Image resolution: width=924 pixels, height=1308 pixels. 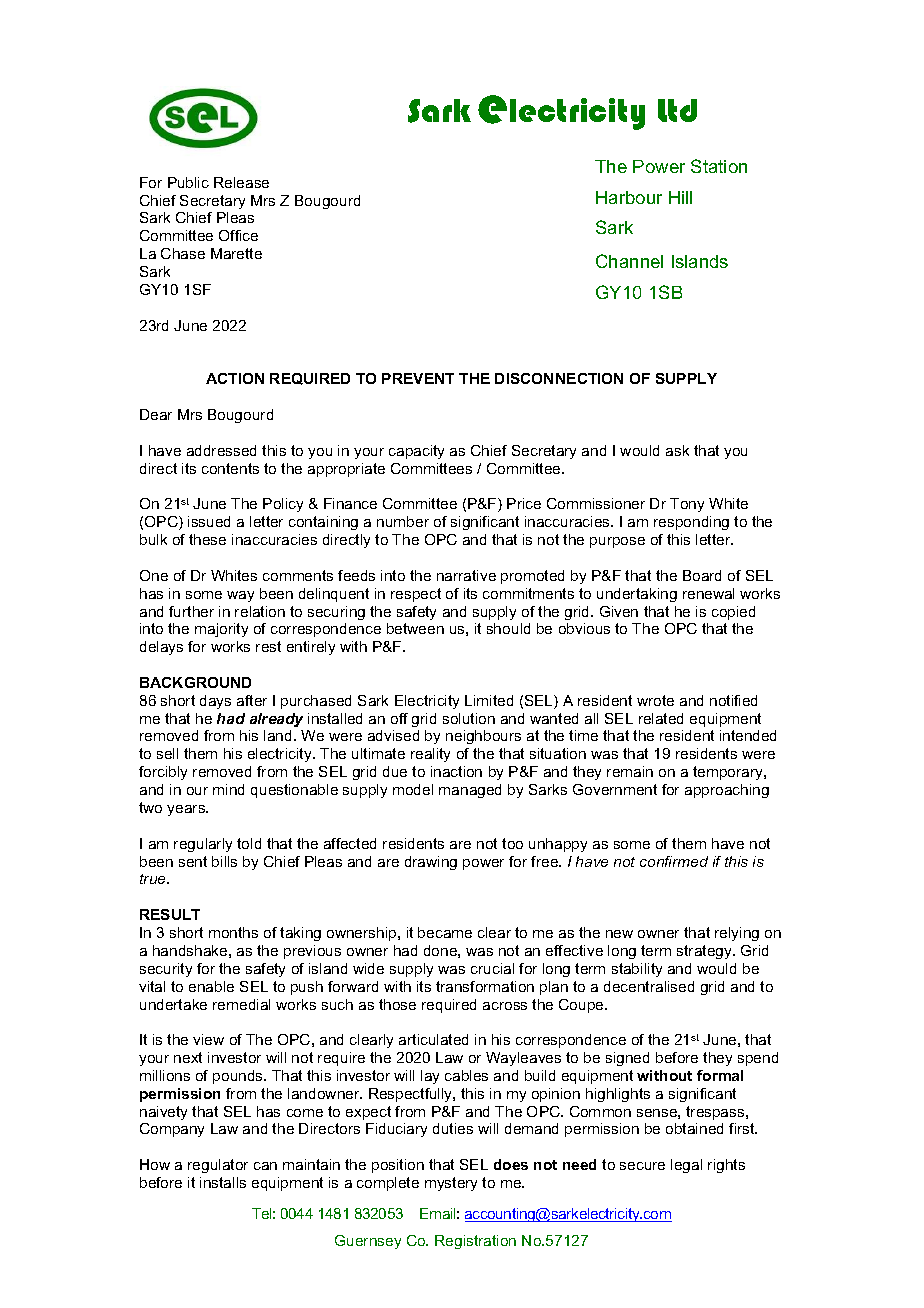 What do you see at coordinates (241, 182) in the screenshot?
I see `Release` at bounding box center [241, 182].
